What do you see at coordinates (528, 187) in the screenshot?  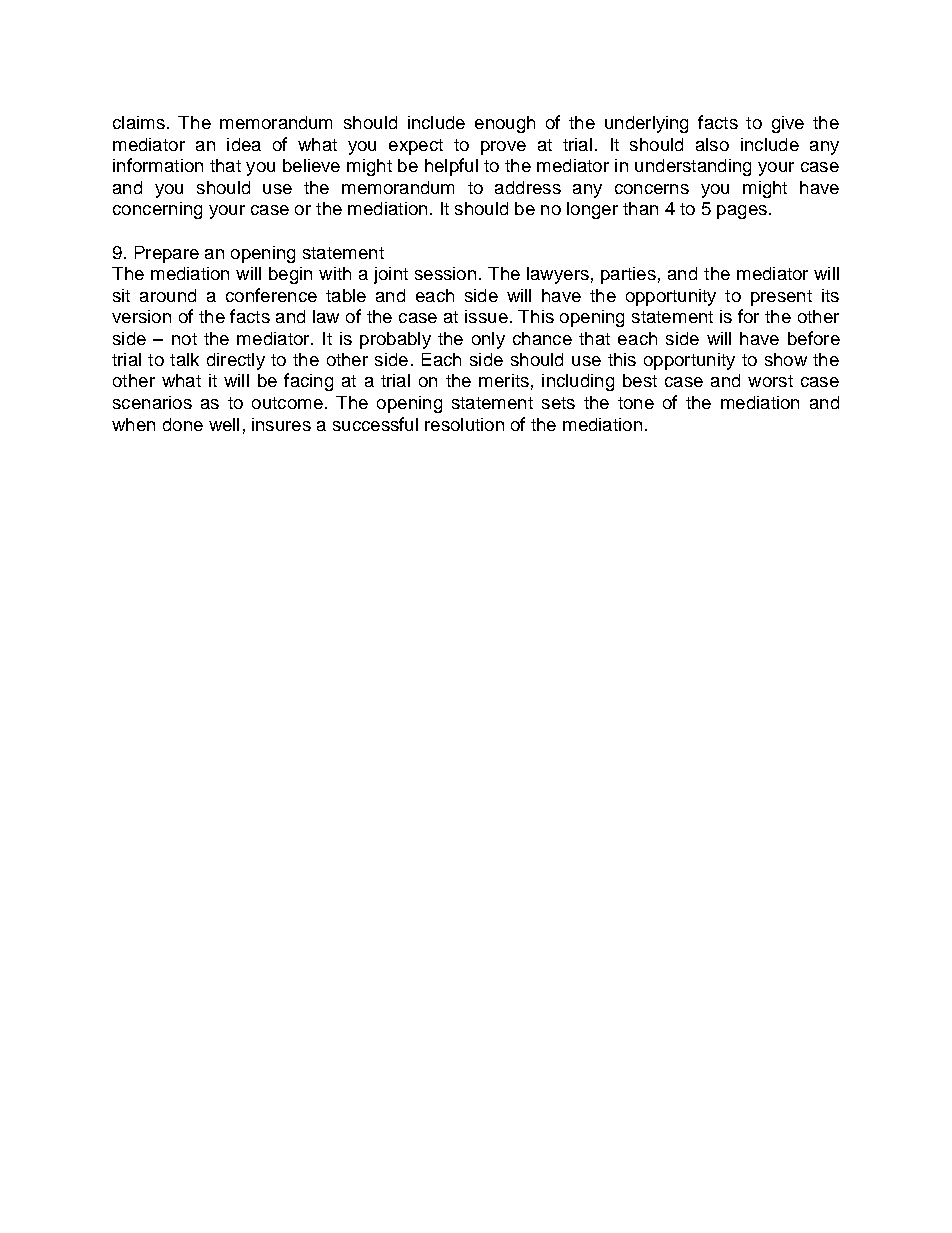 I see `address` at bounding box center [528, 187].
